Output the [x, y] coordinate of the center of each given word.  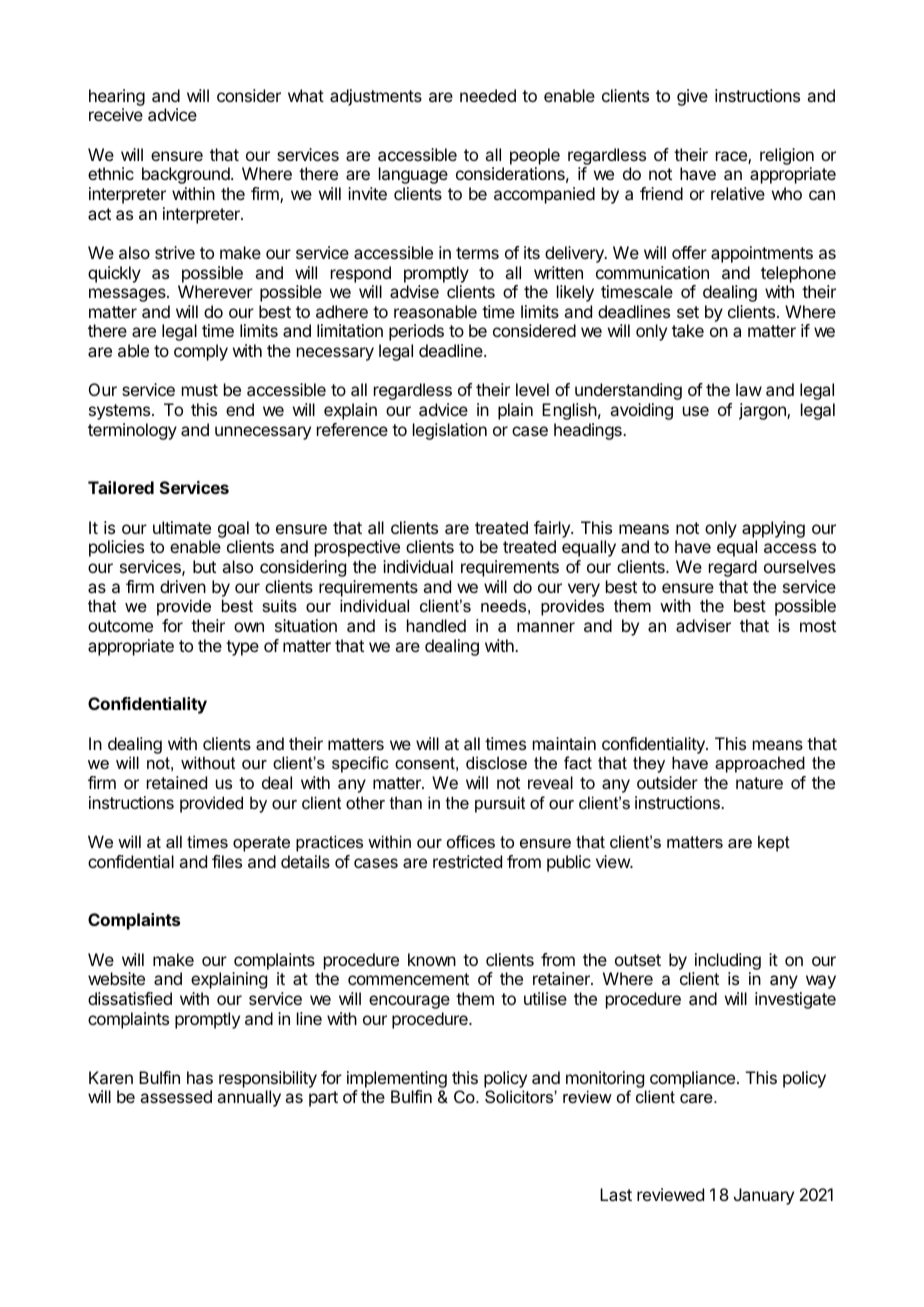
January [764, 1196]
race [732, 157]
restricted [467, 861]
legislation [450, 431]
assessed [176, 1096]
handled [436, 625]
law [749, 389]
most [818, 626]
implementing [397, 1079]
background [187, 175]
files [227, 861]
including [727, 963]
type [242, 648]
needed [488, 95]
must [200, 390]
